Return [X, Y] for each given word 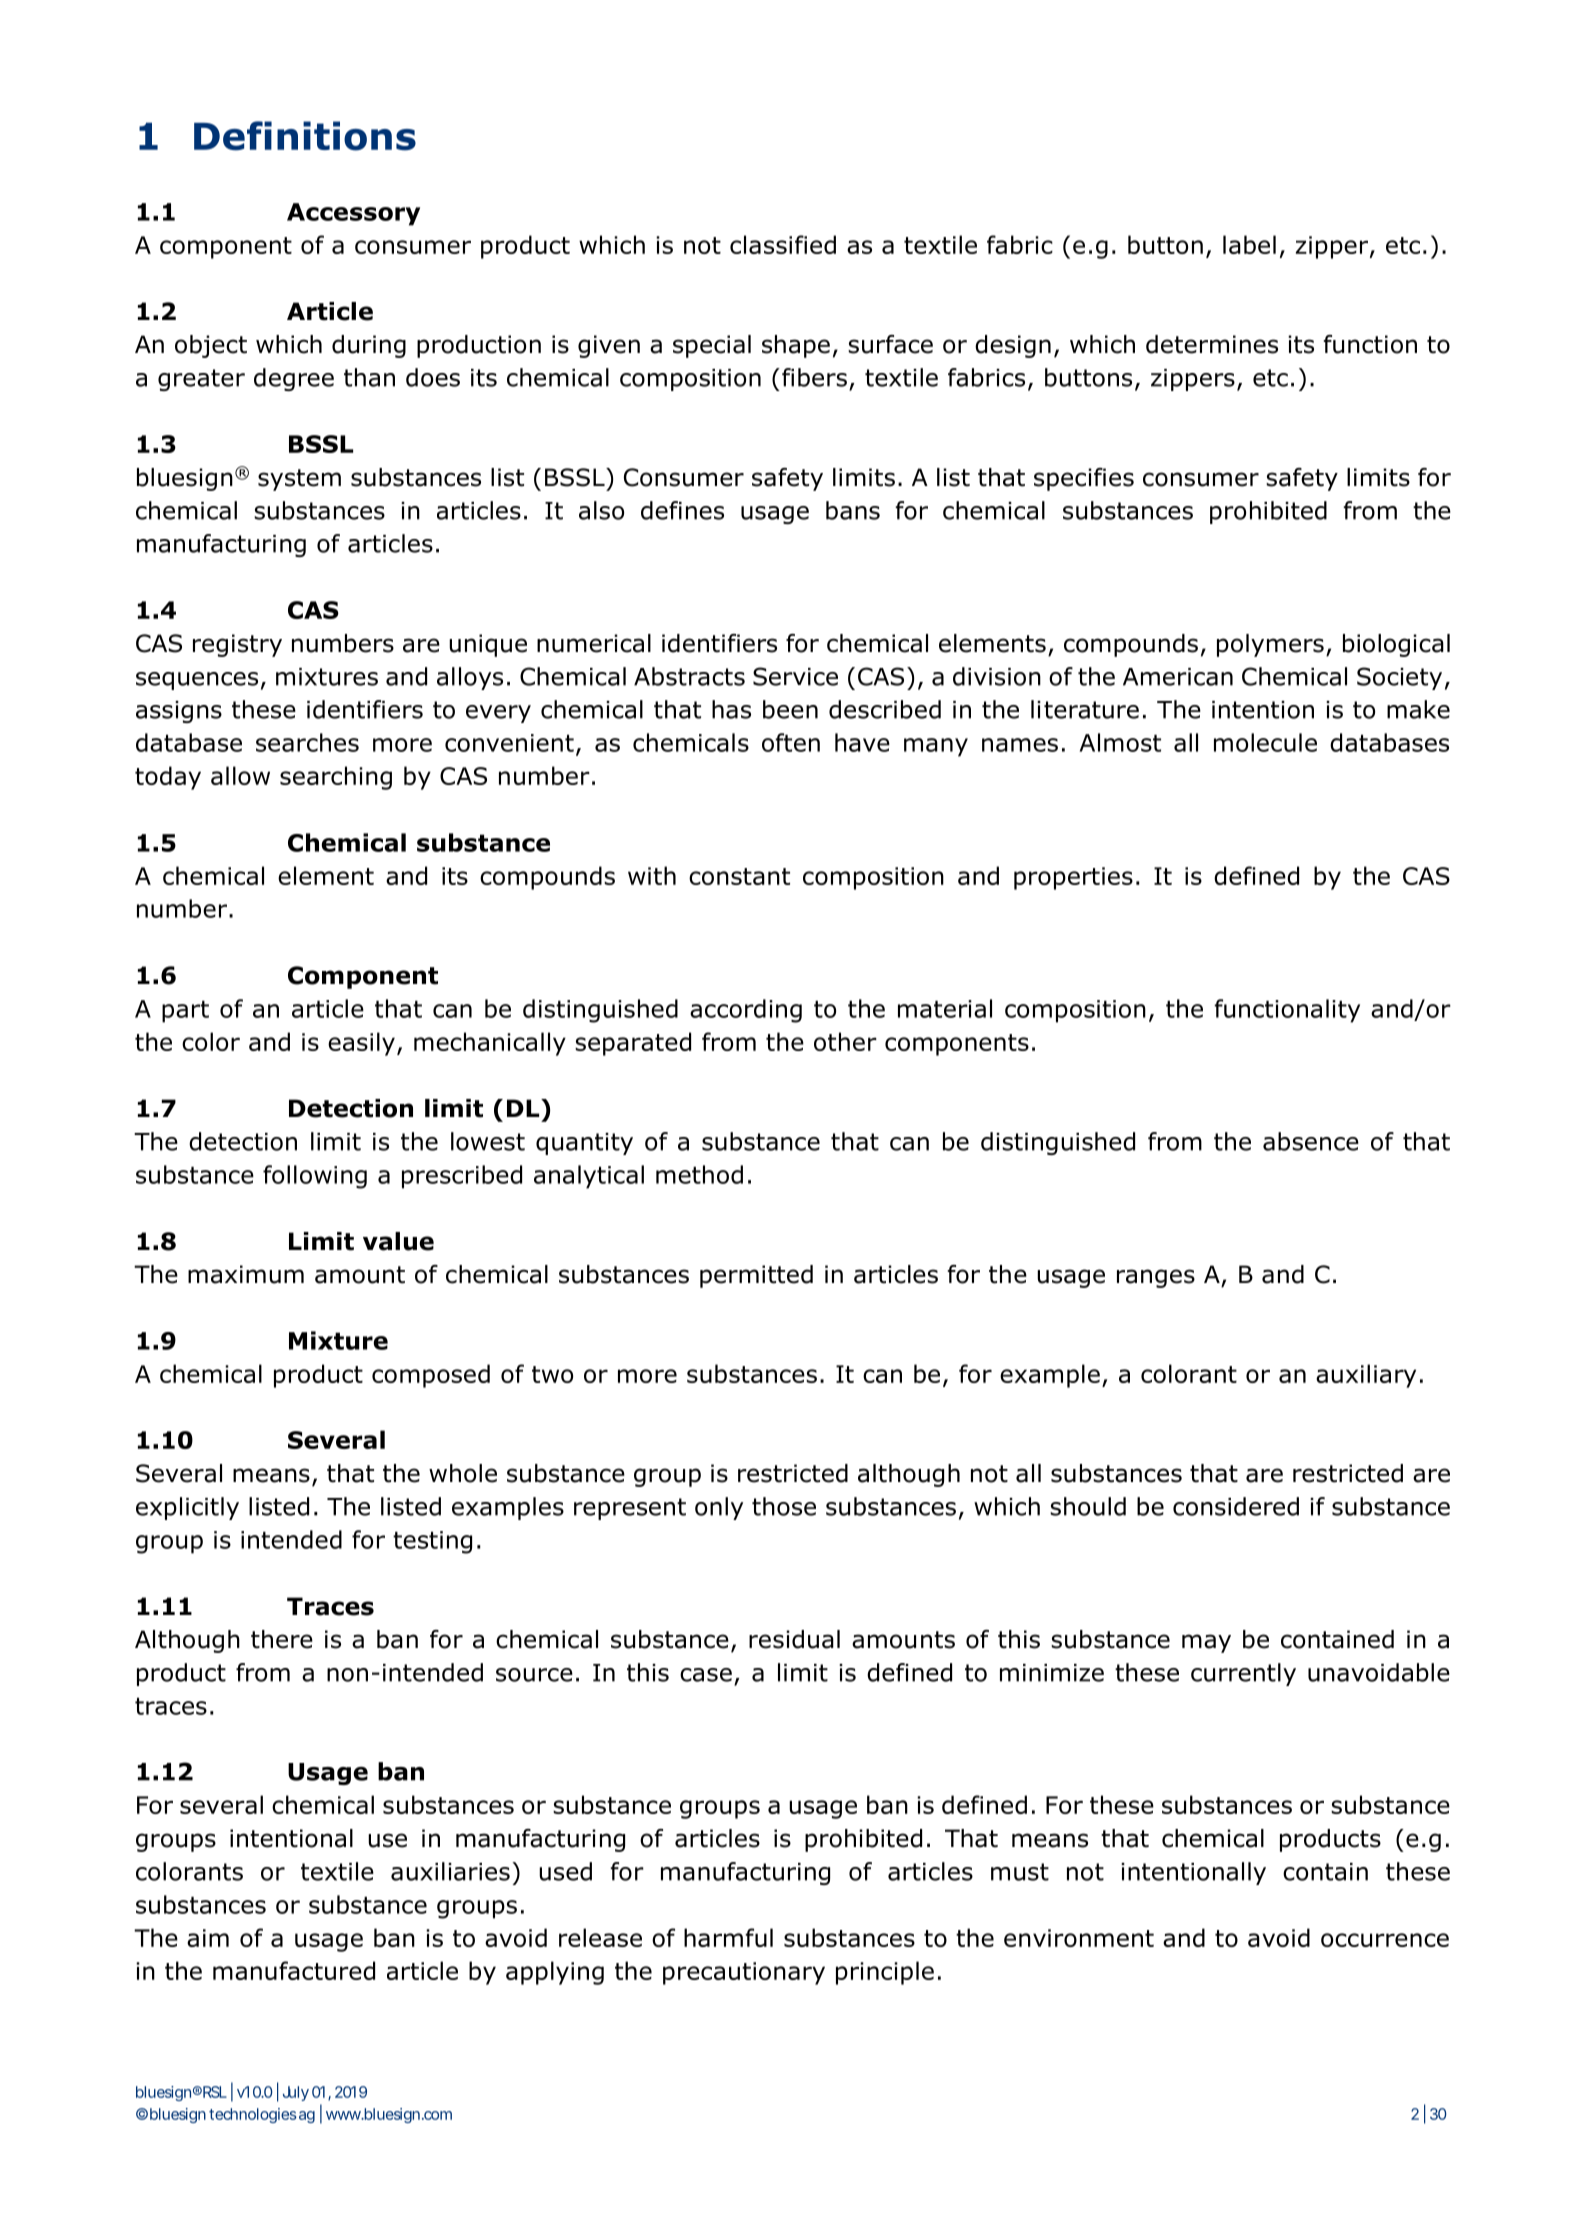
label [1249, 244]
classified [783, 244]
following [315, 1177]
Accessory [353, 214]
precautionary [744, 1973]
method [699, 1174]
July [296, 2093]
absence [1311, 1141]
